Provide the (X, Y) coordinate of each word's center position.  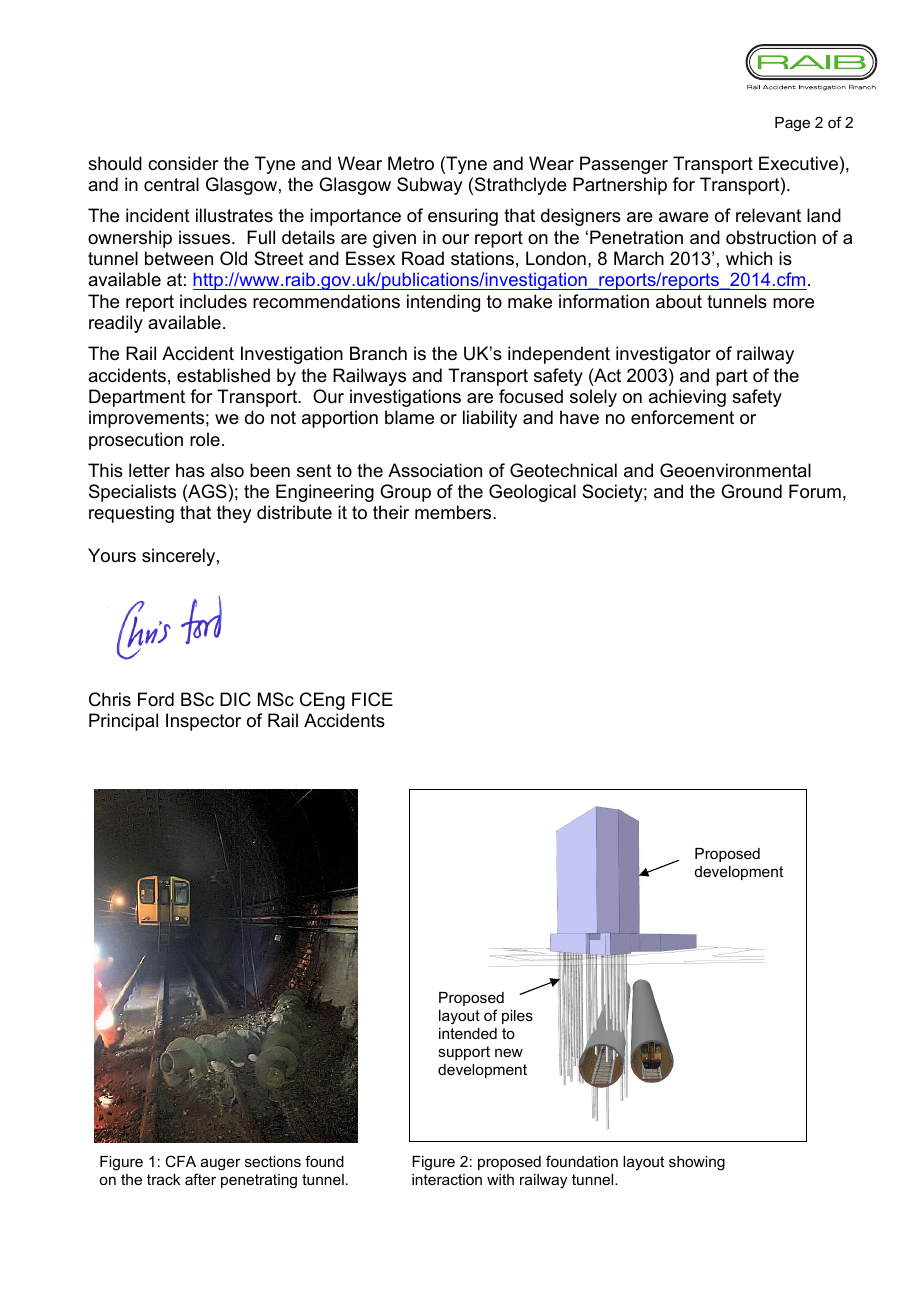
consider (183, 163)
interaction (447, 1179)
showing (697, 1163)
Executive (798, 163)
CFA (180, 1161)
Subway (429, 186)
